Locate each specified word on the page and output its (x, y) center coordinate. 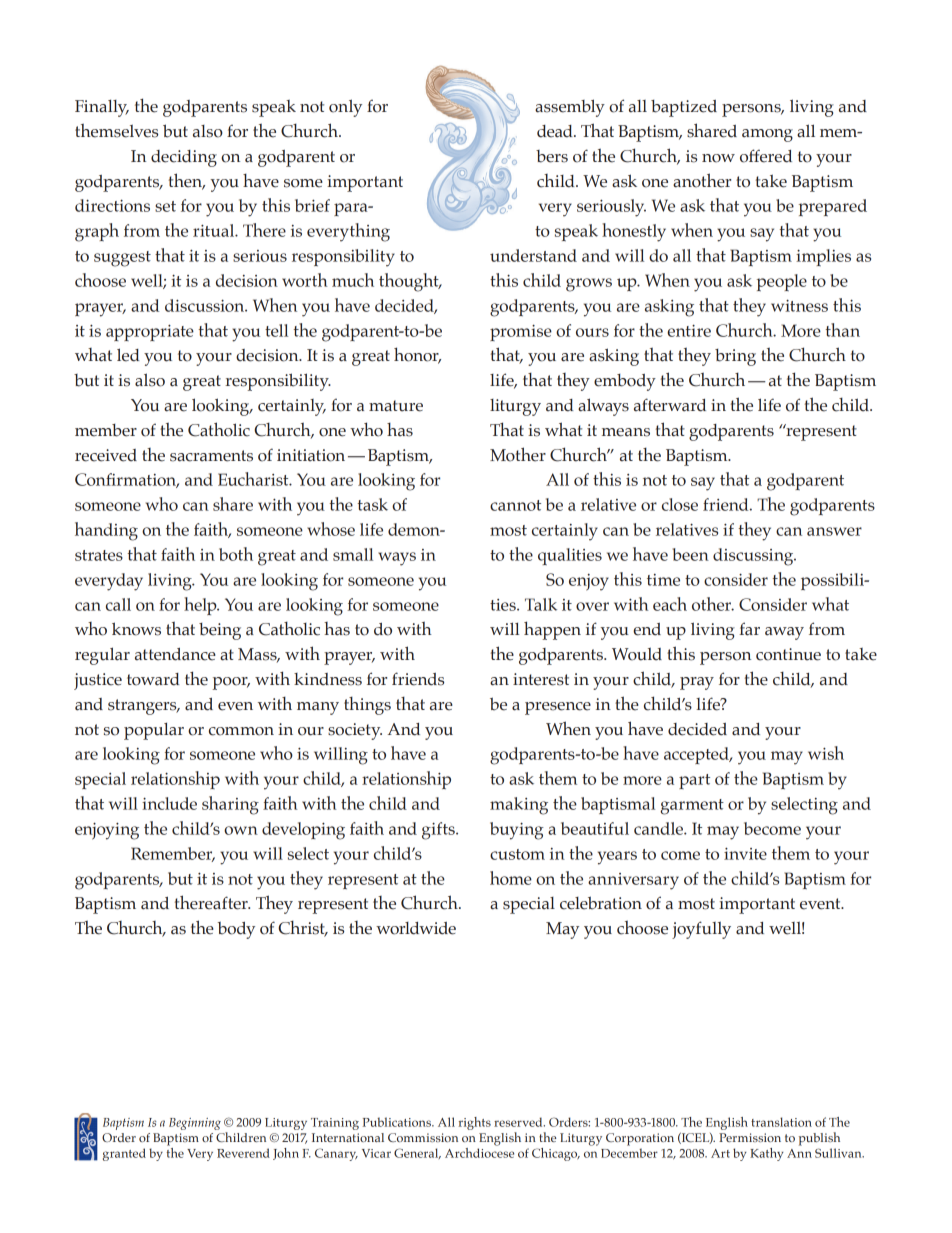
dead (556, 131)
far (749, 629)
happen (552, 630)
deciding (184, 158)
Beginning (195, 1124)
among (767, 135)
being (220, 631)
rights (474, 1123)
